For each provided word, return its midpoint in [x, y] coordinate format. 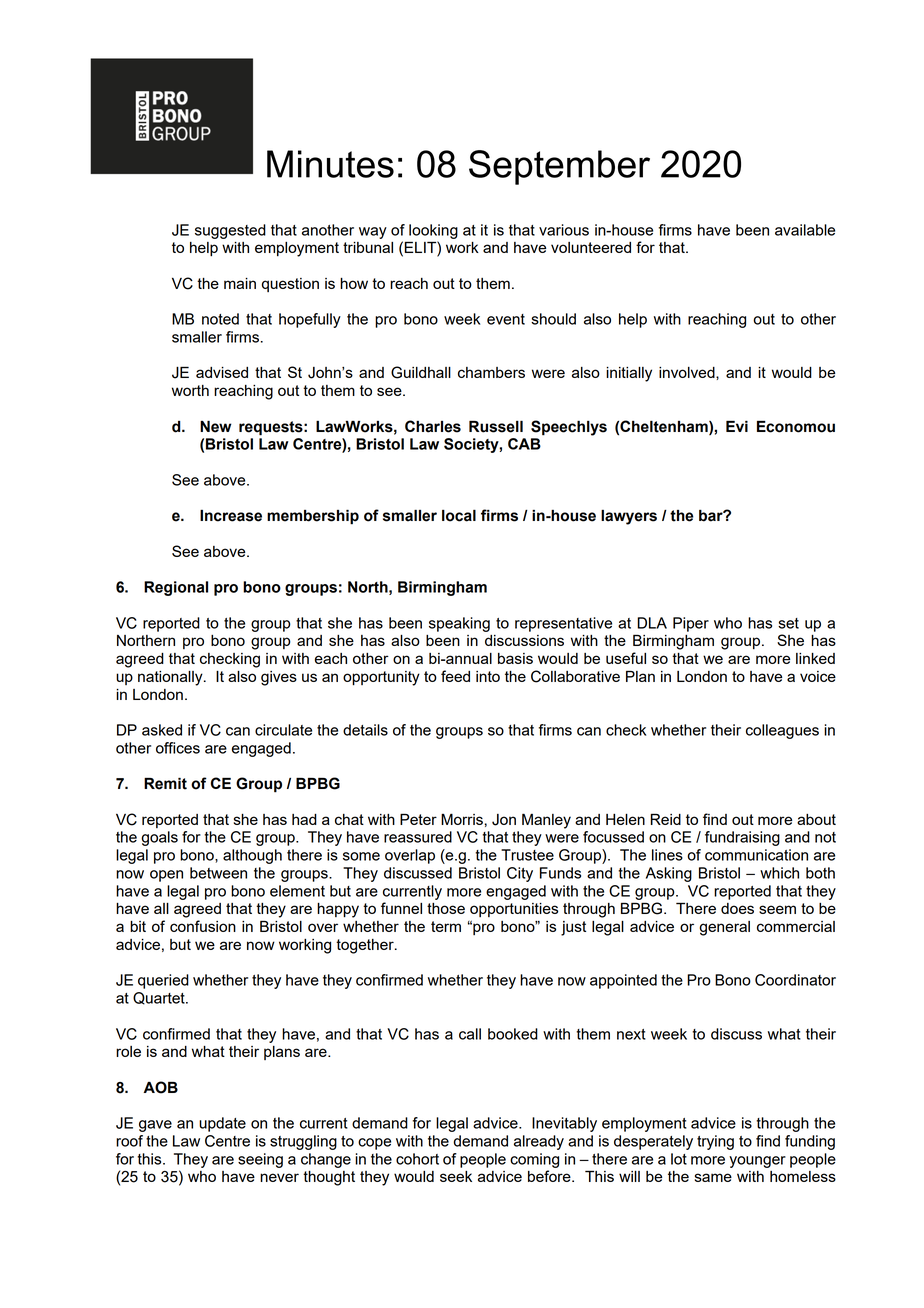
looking [433, 231]
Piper [691, 624]
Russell [496, 426]
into [488, 676]
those [446, 908]
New [216, 426]
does [737, 908]
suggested [230, 231]
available [805, 230]
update [222, 1124]
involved [688, 372]
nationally [171, 678]
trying [715, 1142]
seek [456, 1176]
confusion [203, 926]
